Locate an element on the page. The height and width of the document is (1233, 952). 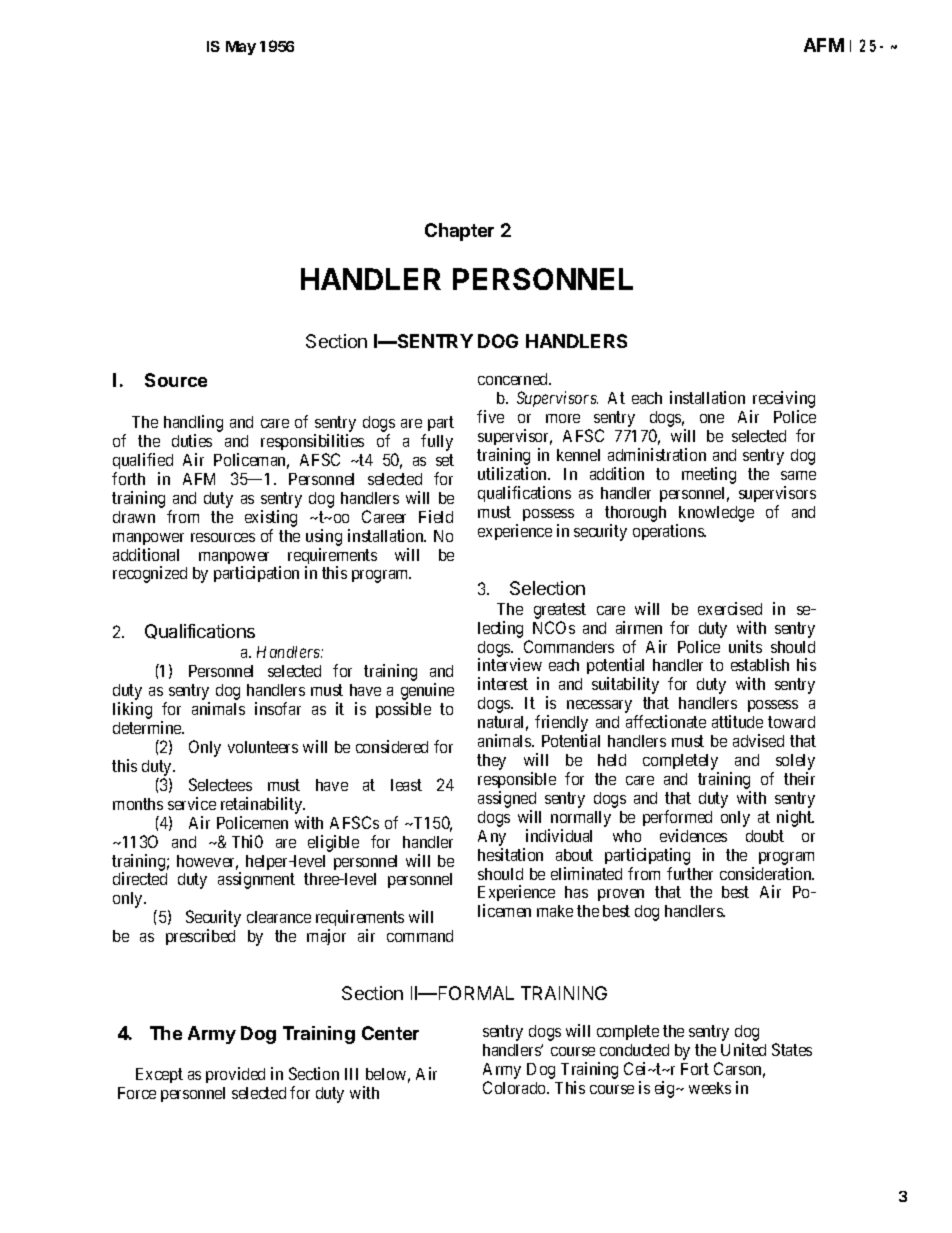
Any is located at coordinates (492, 838).
